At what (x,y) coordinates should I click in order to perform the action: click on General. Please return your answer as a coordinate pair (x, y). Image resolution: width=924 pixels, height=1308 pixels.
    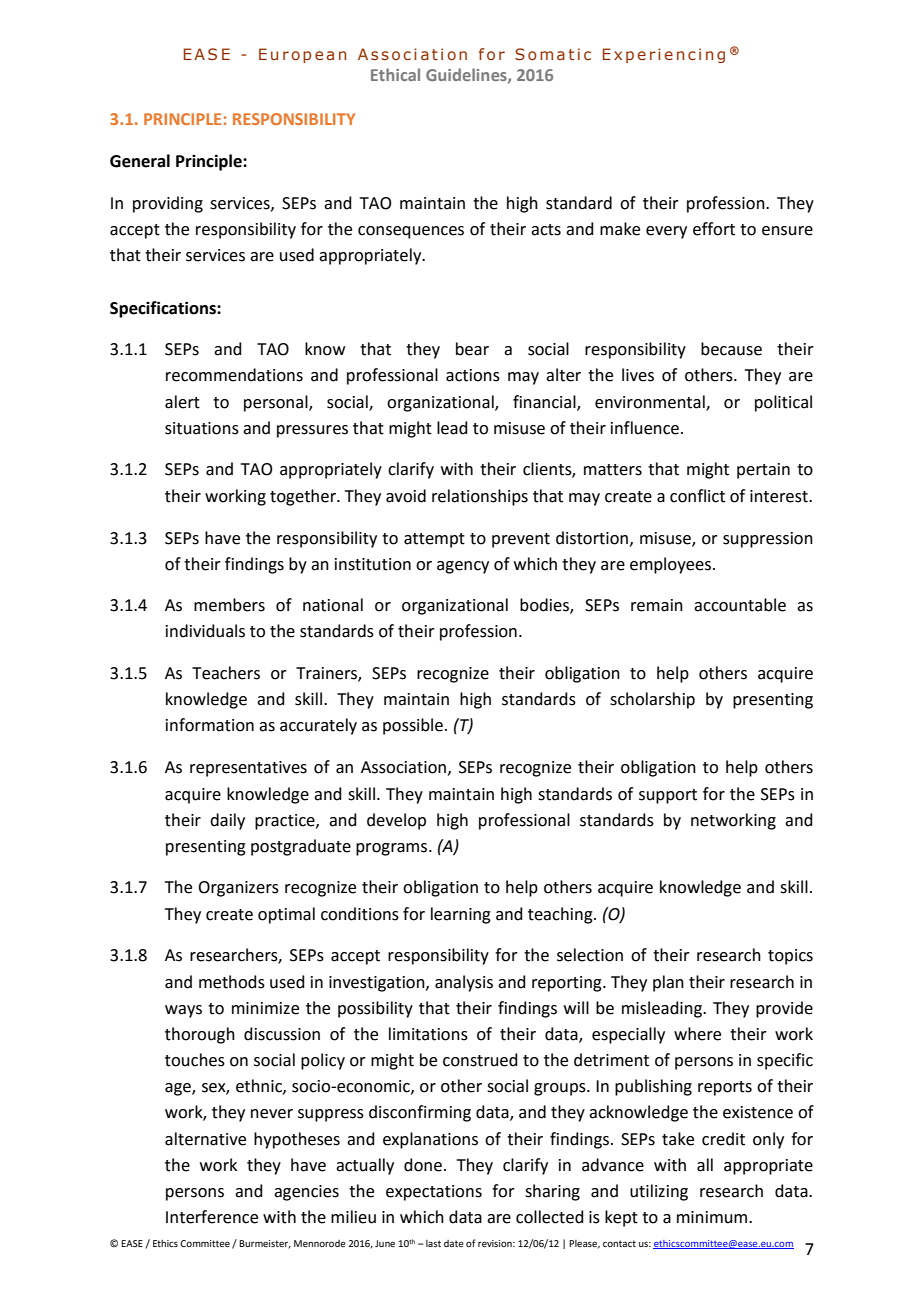
    Looking at the image, I should click on (140, 161).
